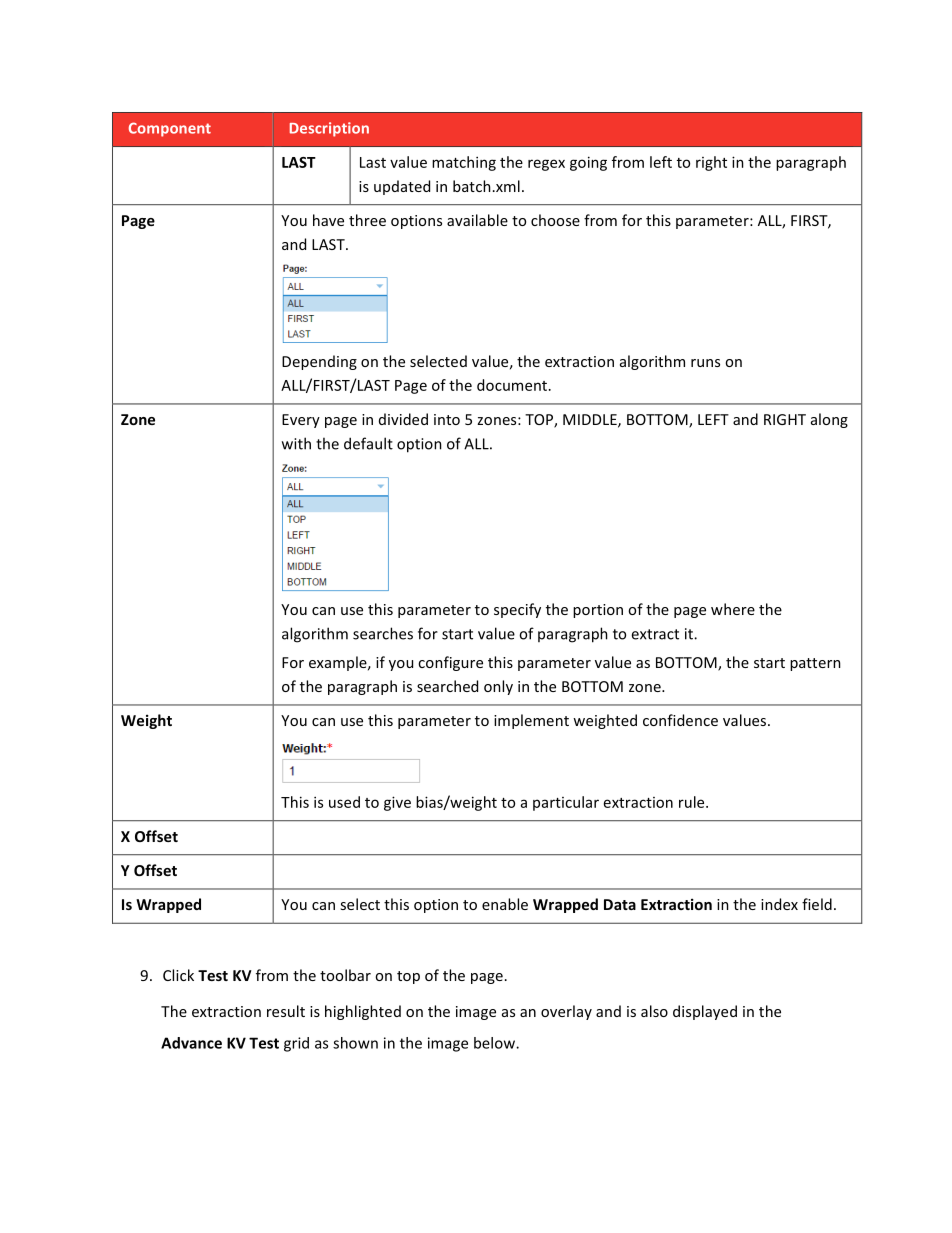  What do you see at coordinates (319, 362) in the screenshot?
I see `Depending` at bounding box center [319, 362].
